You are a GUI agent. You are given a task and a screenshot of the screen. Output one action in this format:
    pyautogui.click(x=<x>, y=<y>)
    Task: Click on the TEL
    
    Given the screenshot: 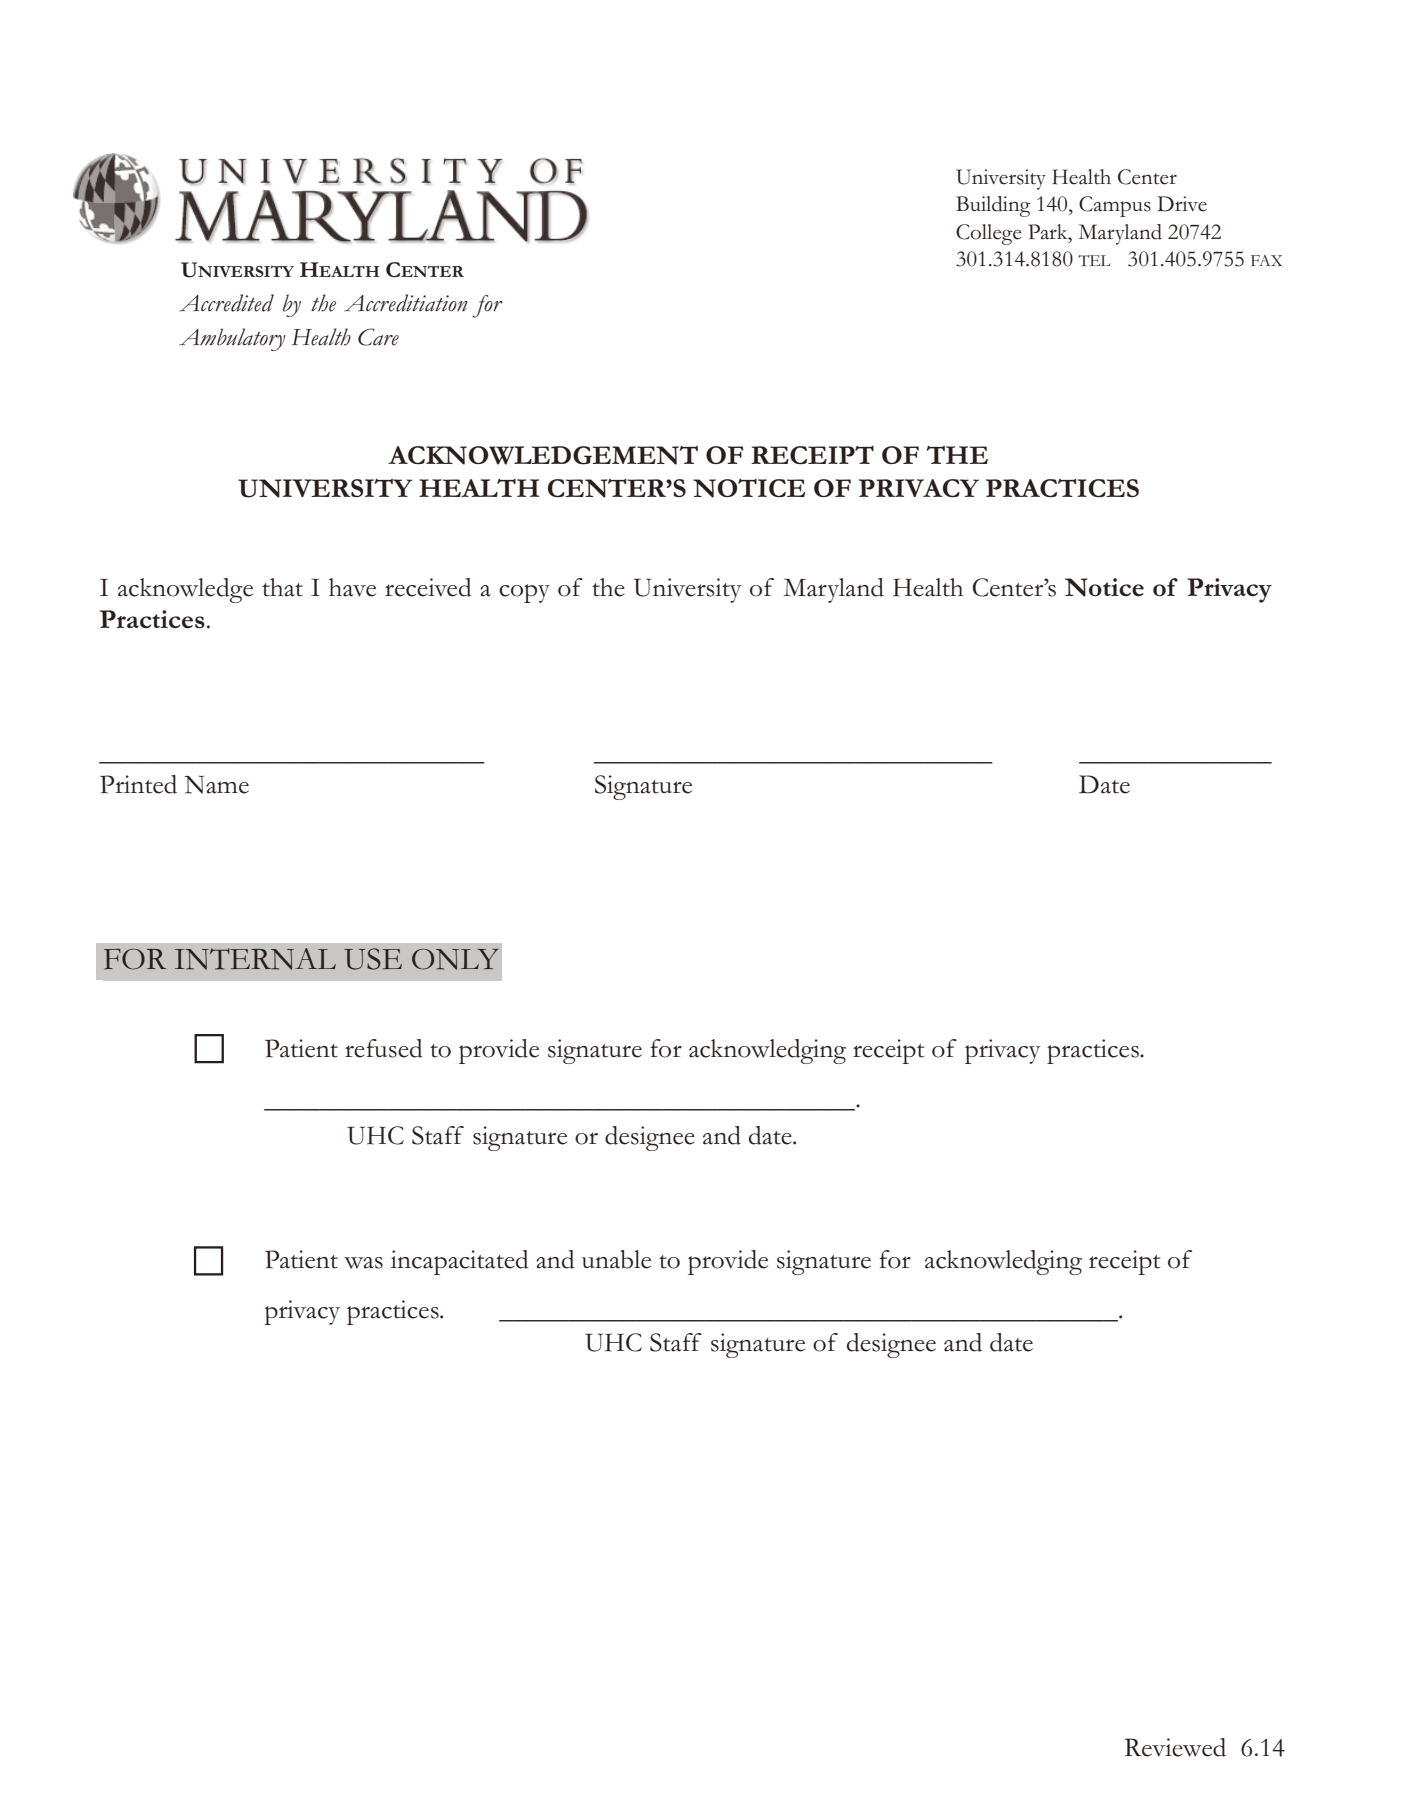 What is the action you would take?
    pyautogui.click(x=1094, y=260)
